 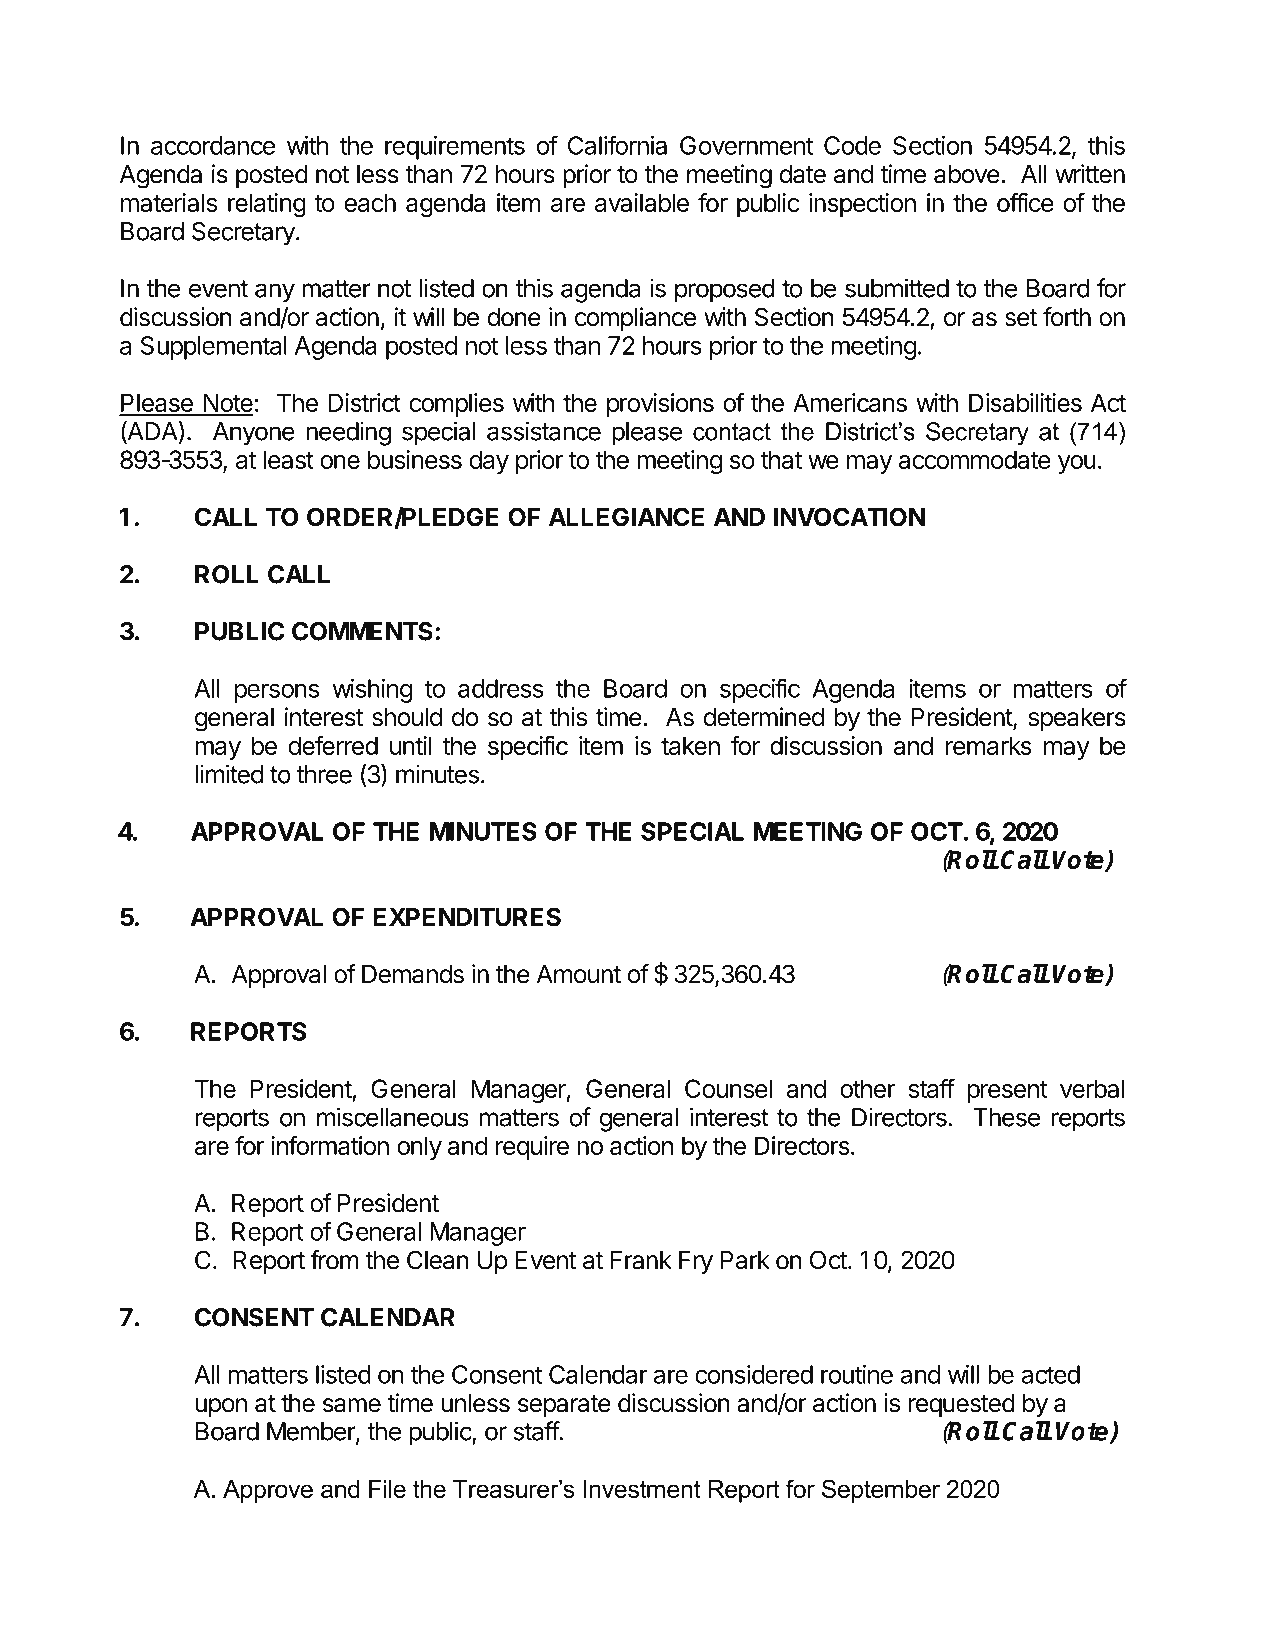 What do you see at coordinates (728, 1088) in the screenshot?
I see `Counsel` at bounding box center [728, 1088].
